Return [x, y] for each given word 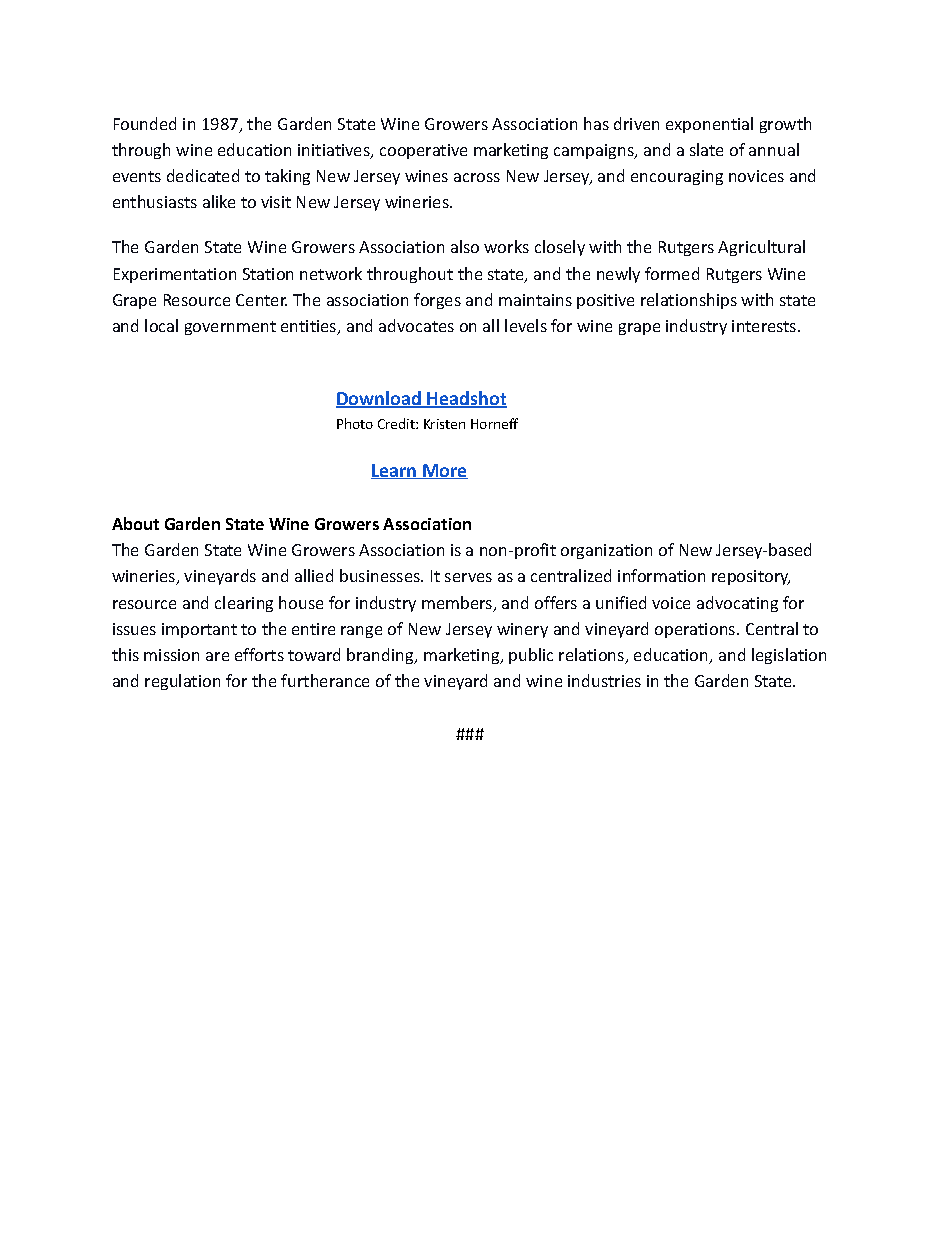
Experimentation [175, 275]
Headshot [466, 399]
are [217, 656]
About [135, 523]
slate [706, 149]
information [661, 575]
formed [672, 273]
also [465, 246]
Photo [355, 423]
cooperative [423, 151]
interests [765, 326]
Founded [145, 123]
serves [468, 577]
